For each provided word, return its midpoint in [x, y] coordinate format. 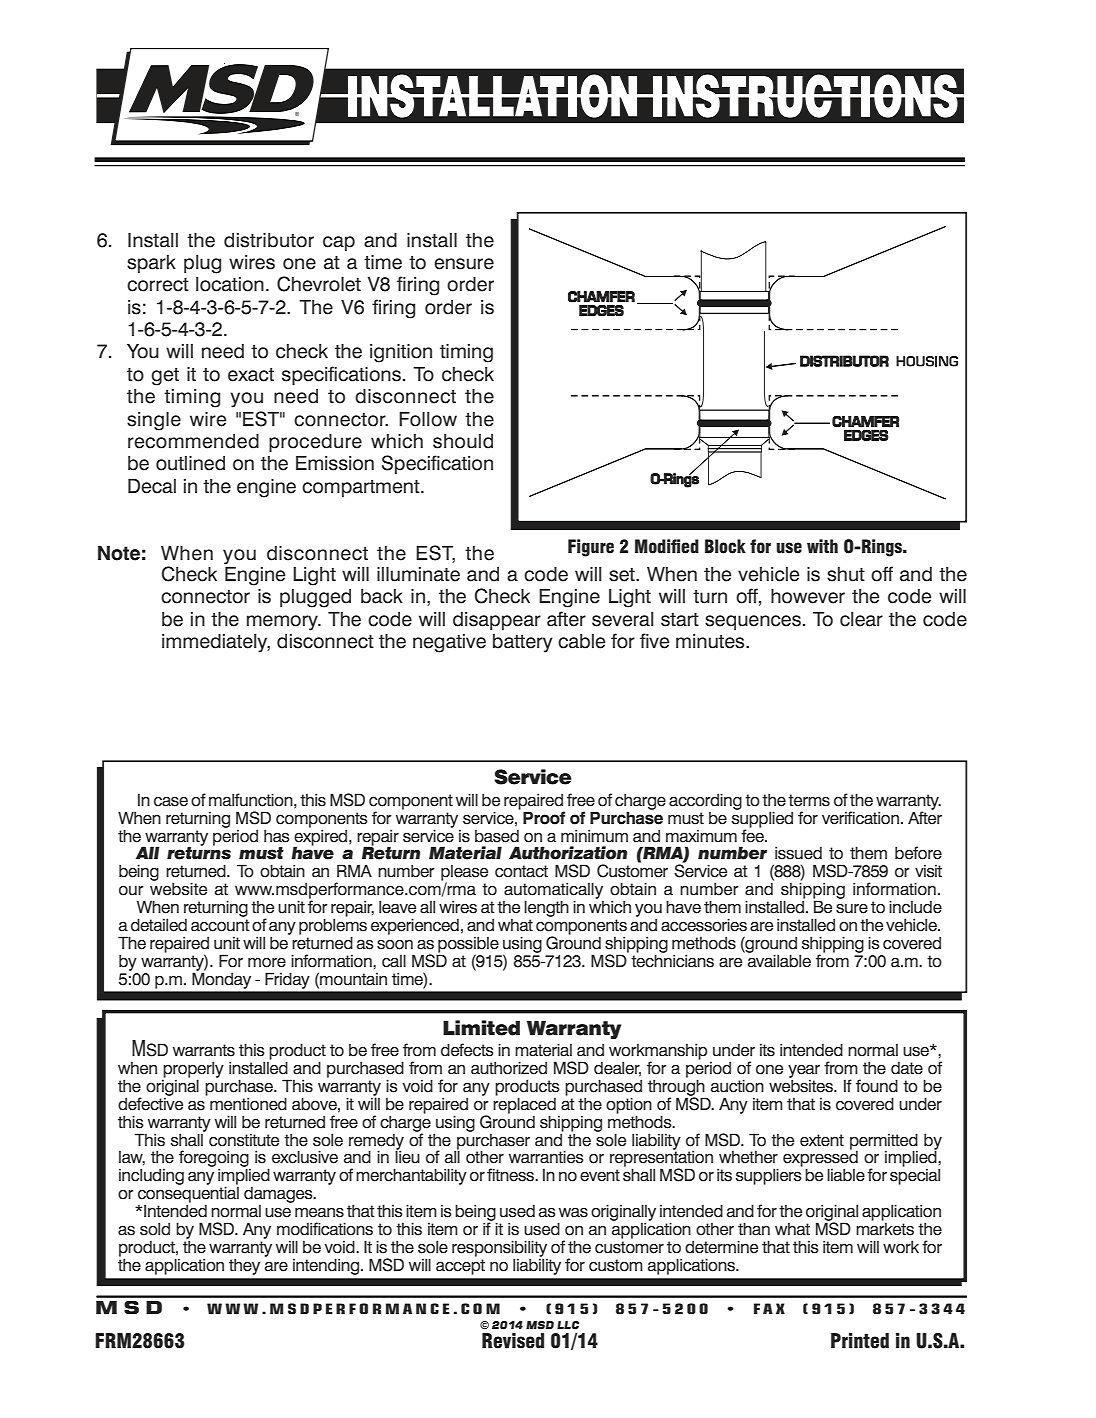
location [230, 284]
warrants [204, 1050]
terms [809, 800]
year [804, 1072]
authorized [509, 1068]
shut [846, 574]
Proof [544, 818]
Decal [152, 486]
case [171, 802]
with [822, 546]
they [244, 1266]
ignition [401, 353]
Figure [591, 548]
